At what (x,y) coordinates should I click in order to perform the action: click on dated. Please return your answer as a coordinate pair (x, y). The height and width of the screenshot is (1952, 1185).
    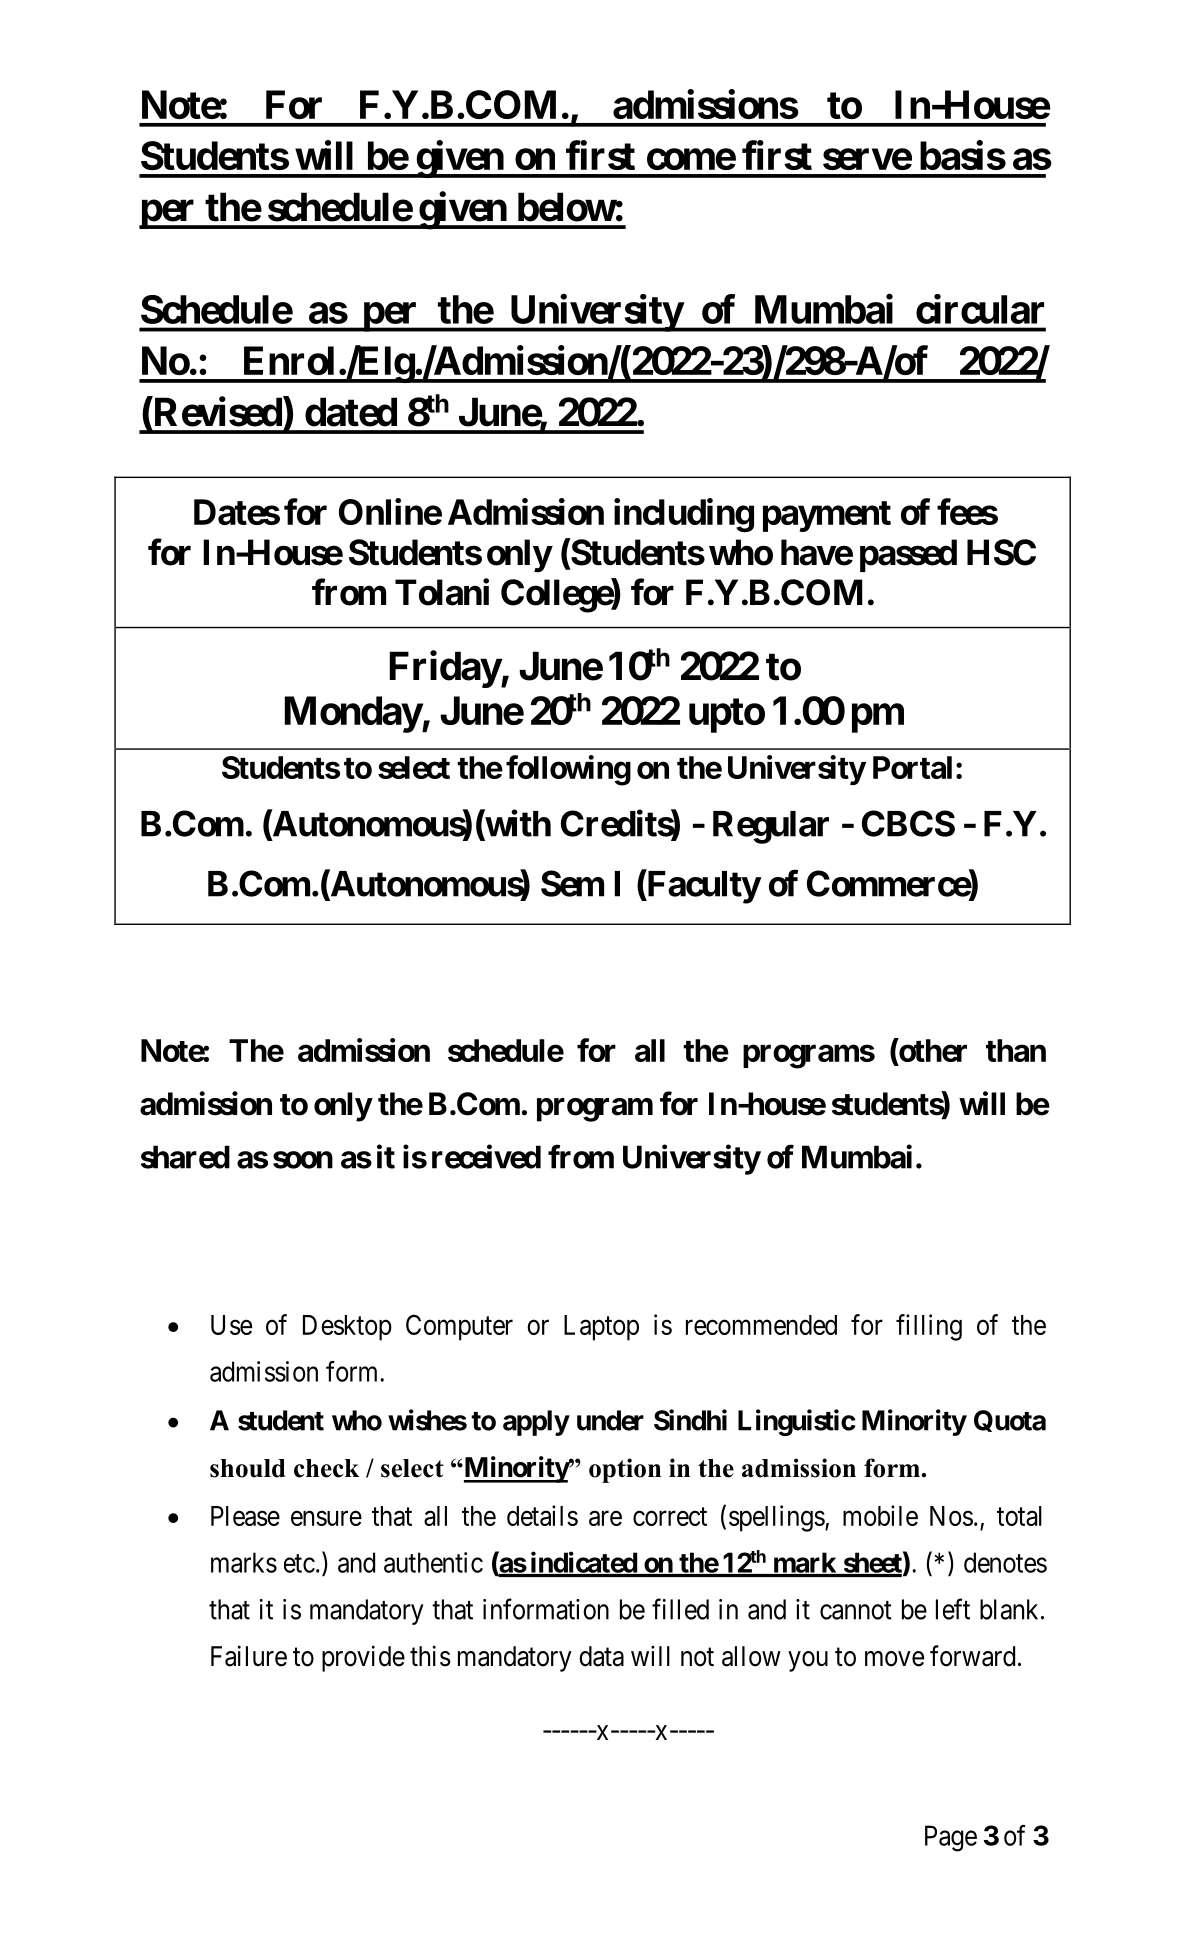
    Looking at the image, I should click on (351, 412).
